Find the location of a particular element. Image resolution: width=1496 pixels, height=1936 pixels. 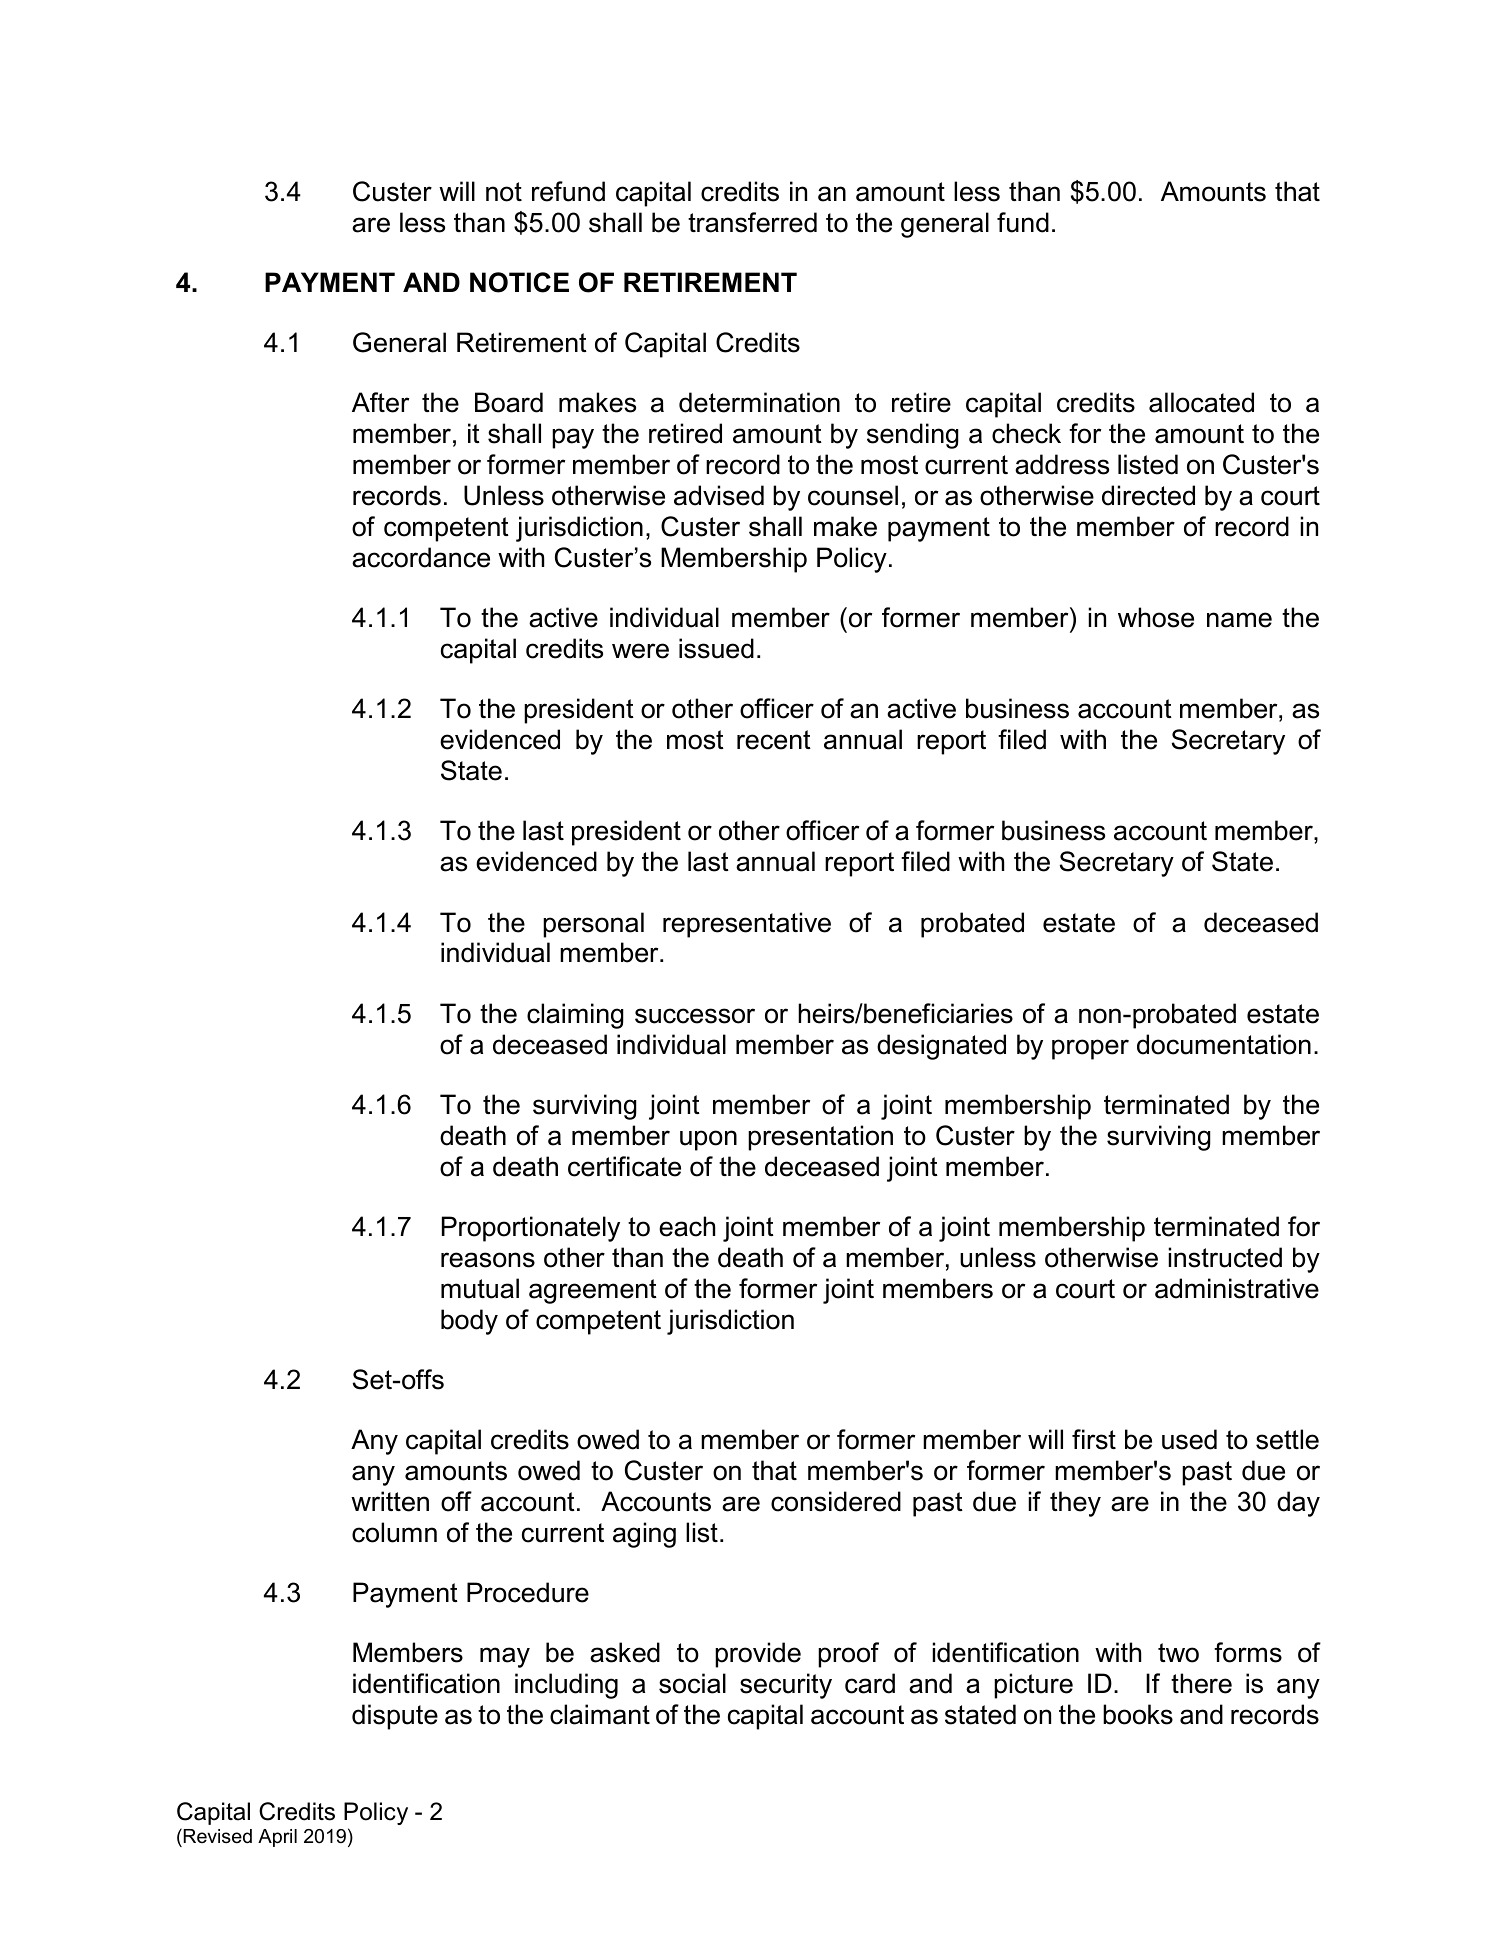

accordance is located at coordinates (421, 557).
